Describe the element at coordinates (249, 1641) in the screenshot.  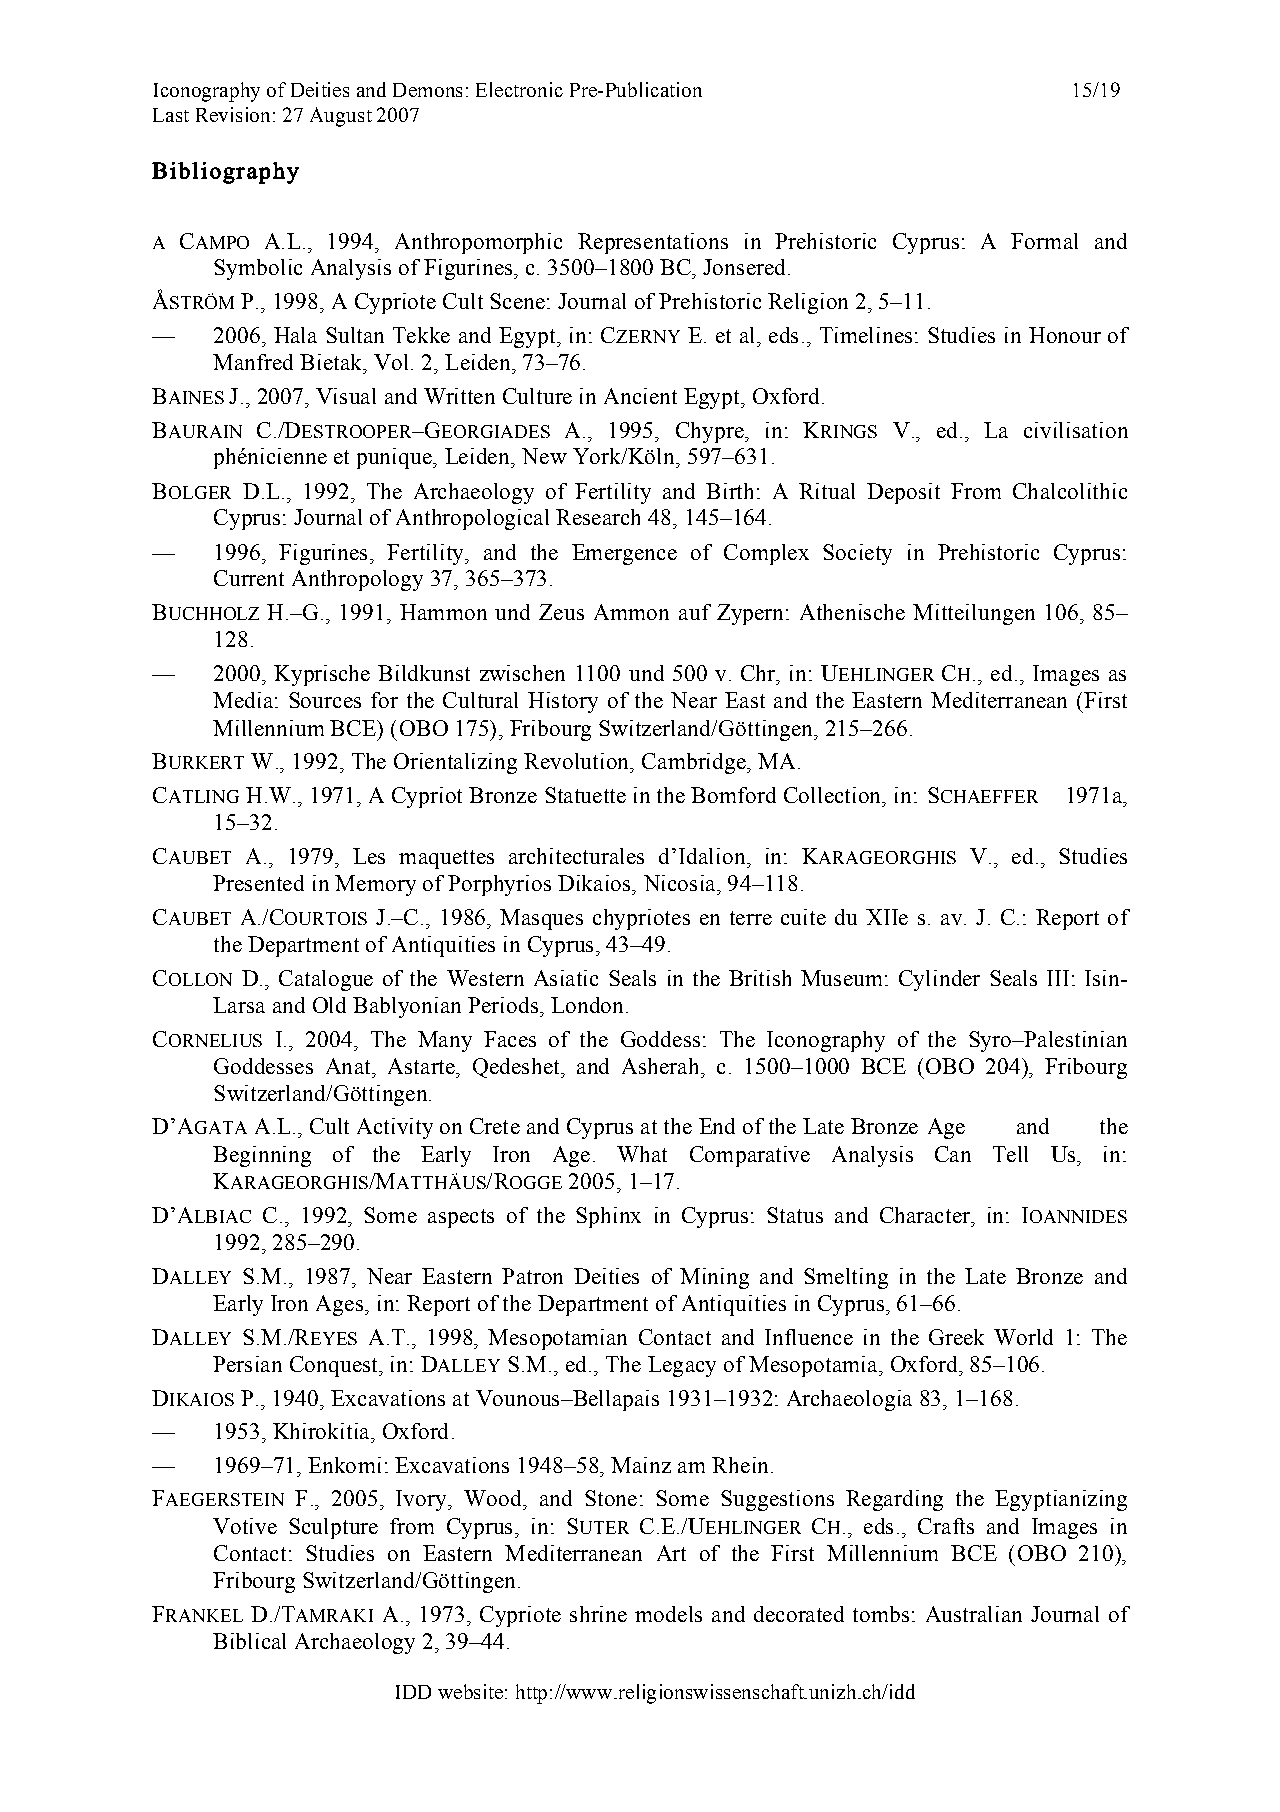
I see `Biblical` at that location.
